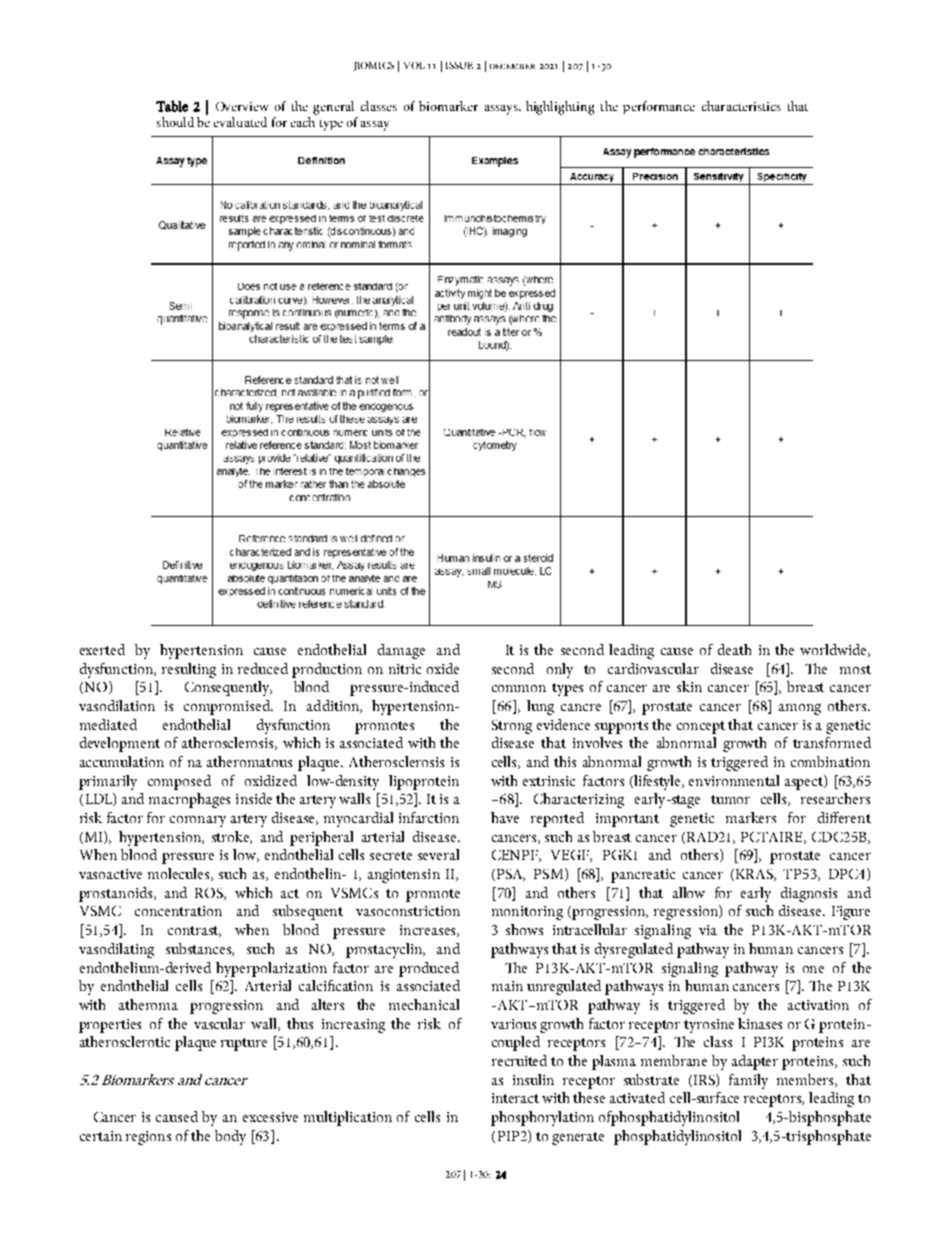  I want to click on body, so click(230, 1137).
